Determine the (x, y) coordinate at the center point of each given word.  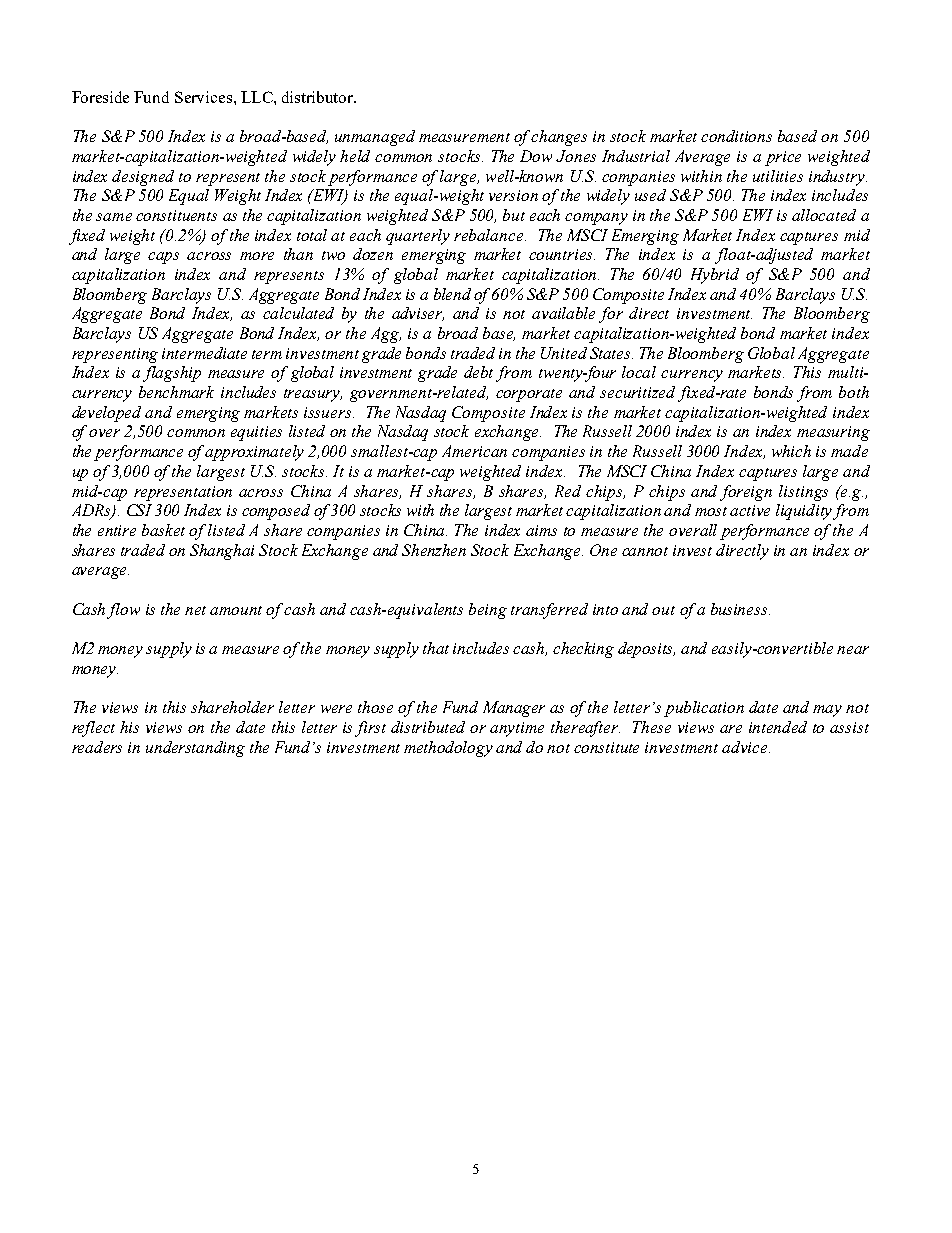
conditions (736, 136)
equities (256, 433)
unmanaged (375, 138)
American (474, 451)
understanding (195, 749)
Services (203, 97)
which (791, 451)
